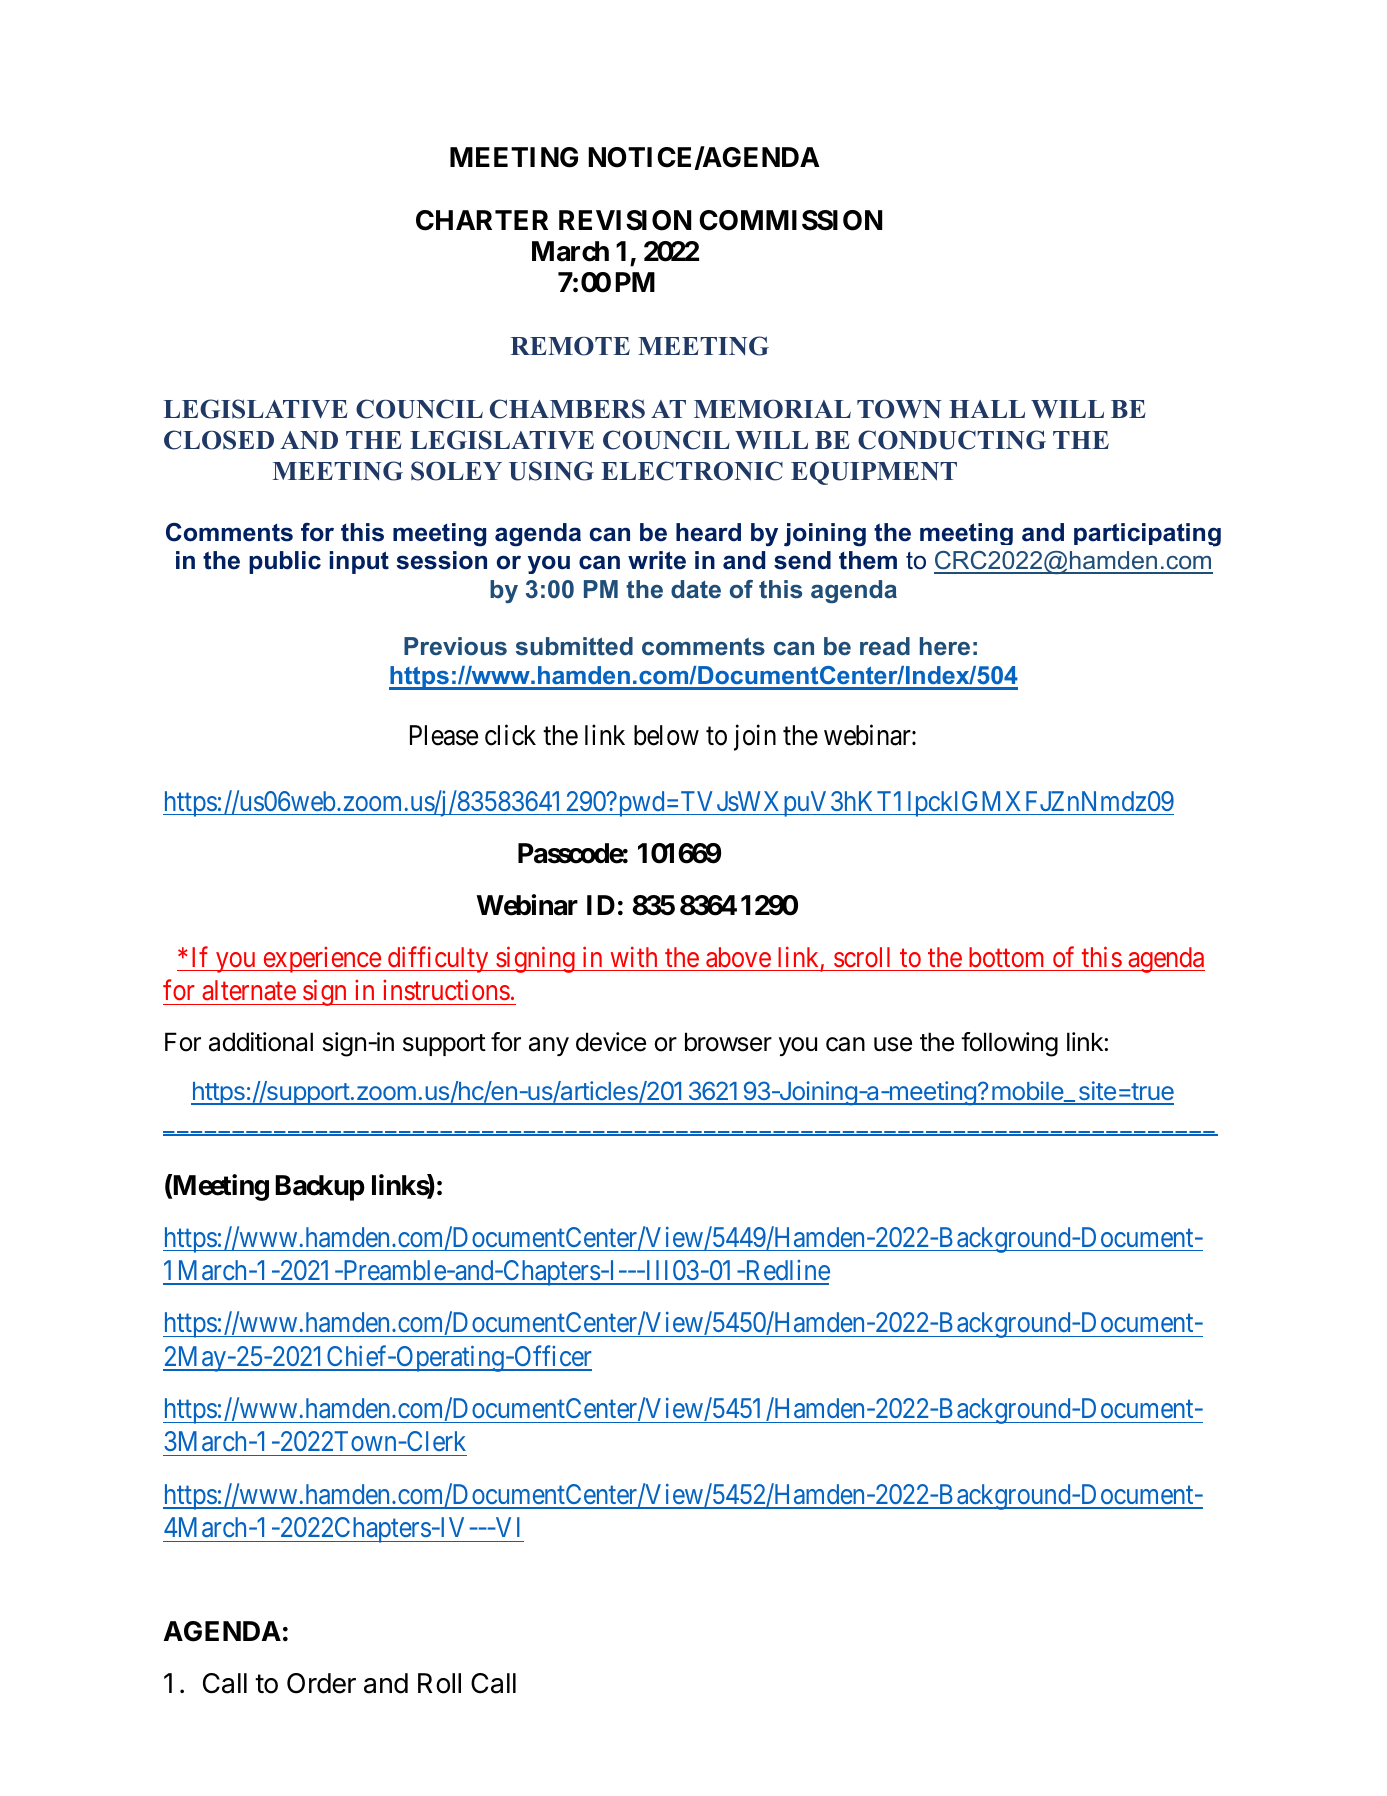 The width and height of the page is (1387, 1796). What do you see at coordinates (321, 1683) in the page?
I see `Order` at bounding box center [321, 1683].
